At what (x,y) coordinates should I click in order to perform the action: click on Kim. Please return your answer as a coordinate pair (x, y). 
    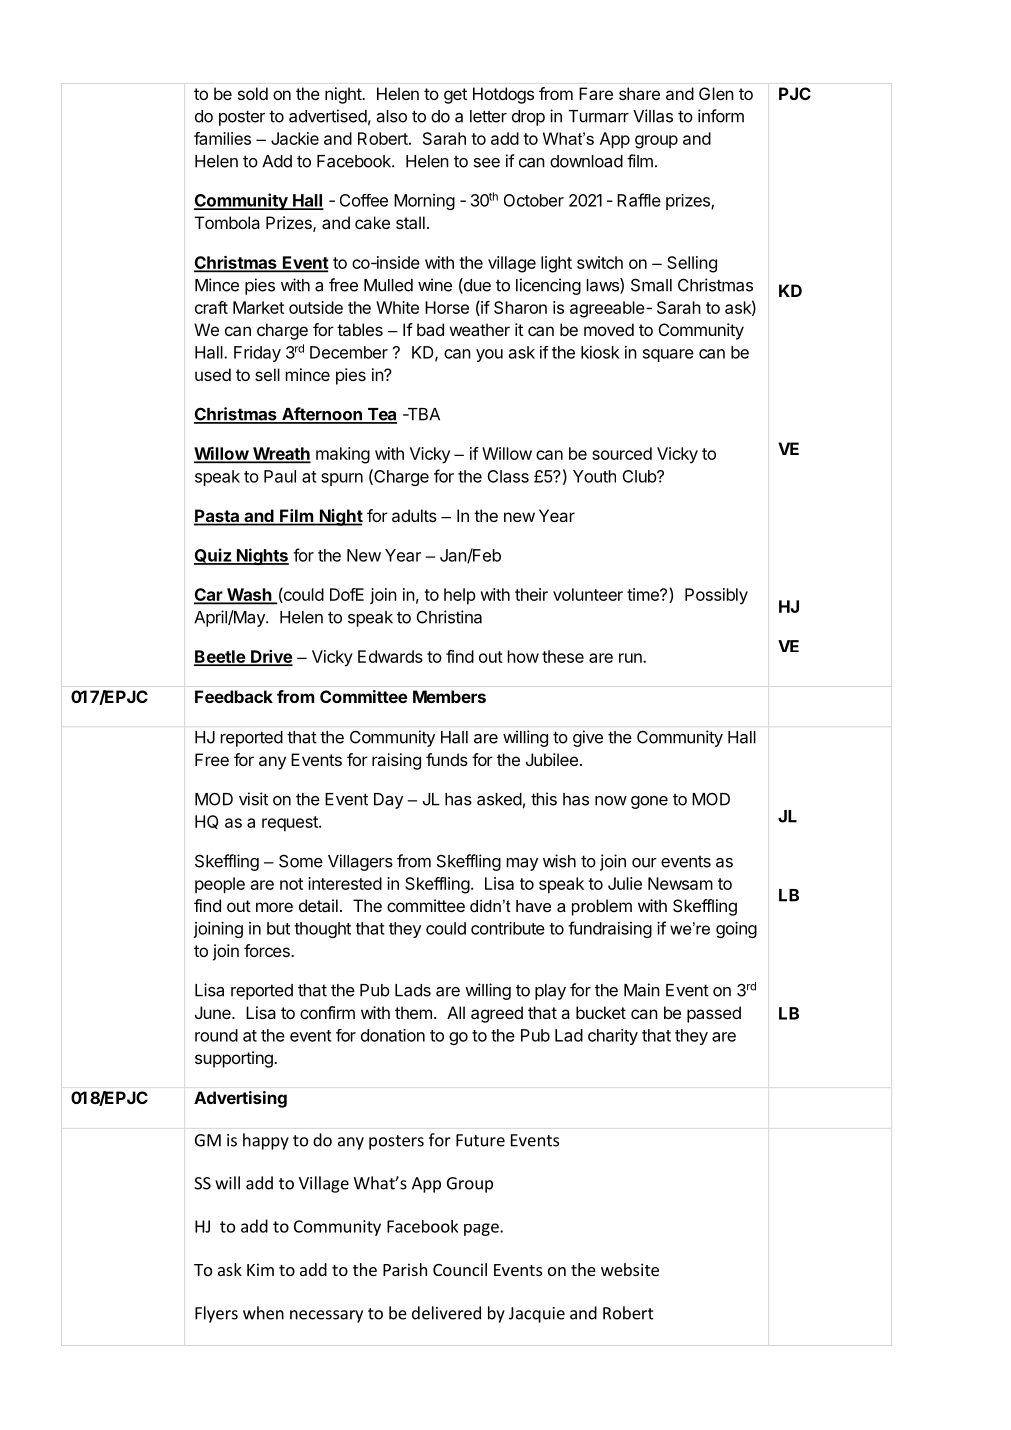
    Looking at the image, I should click on (260, 1269).
